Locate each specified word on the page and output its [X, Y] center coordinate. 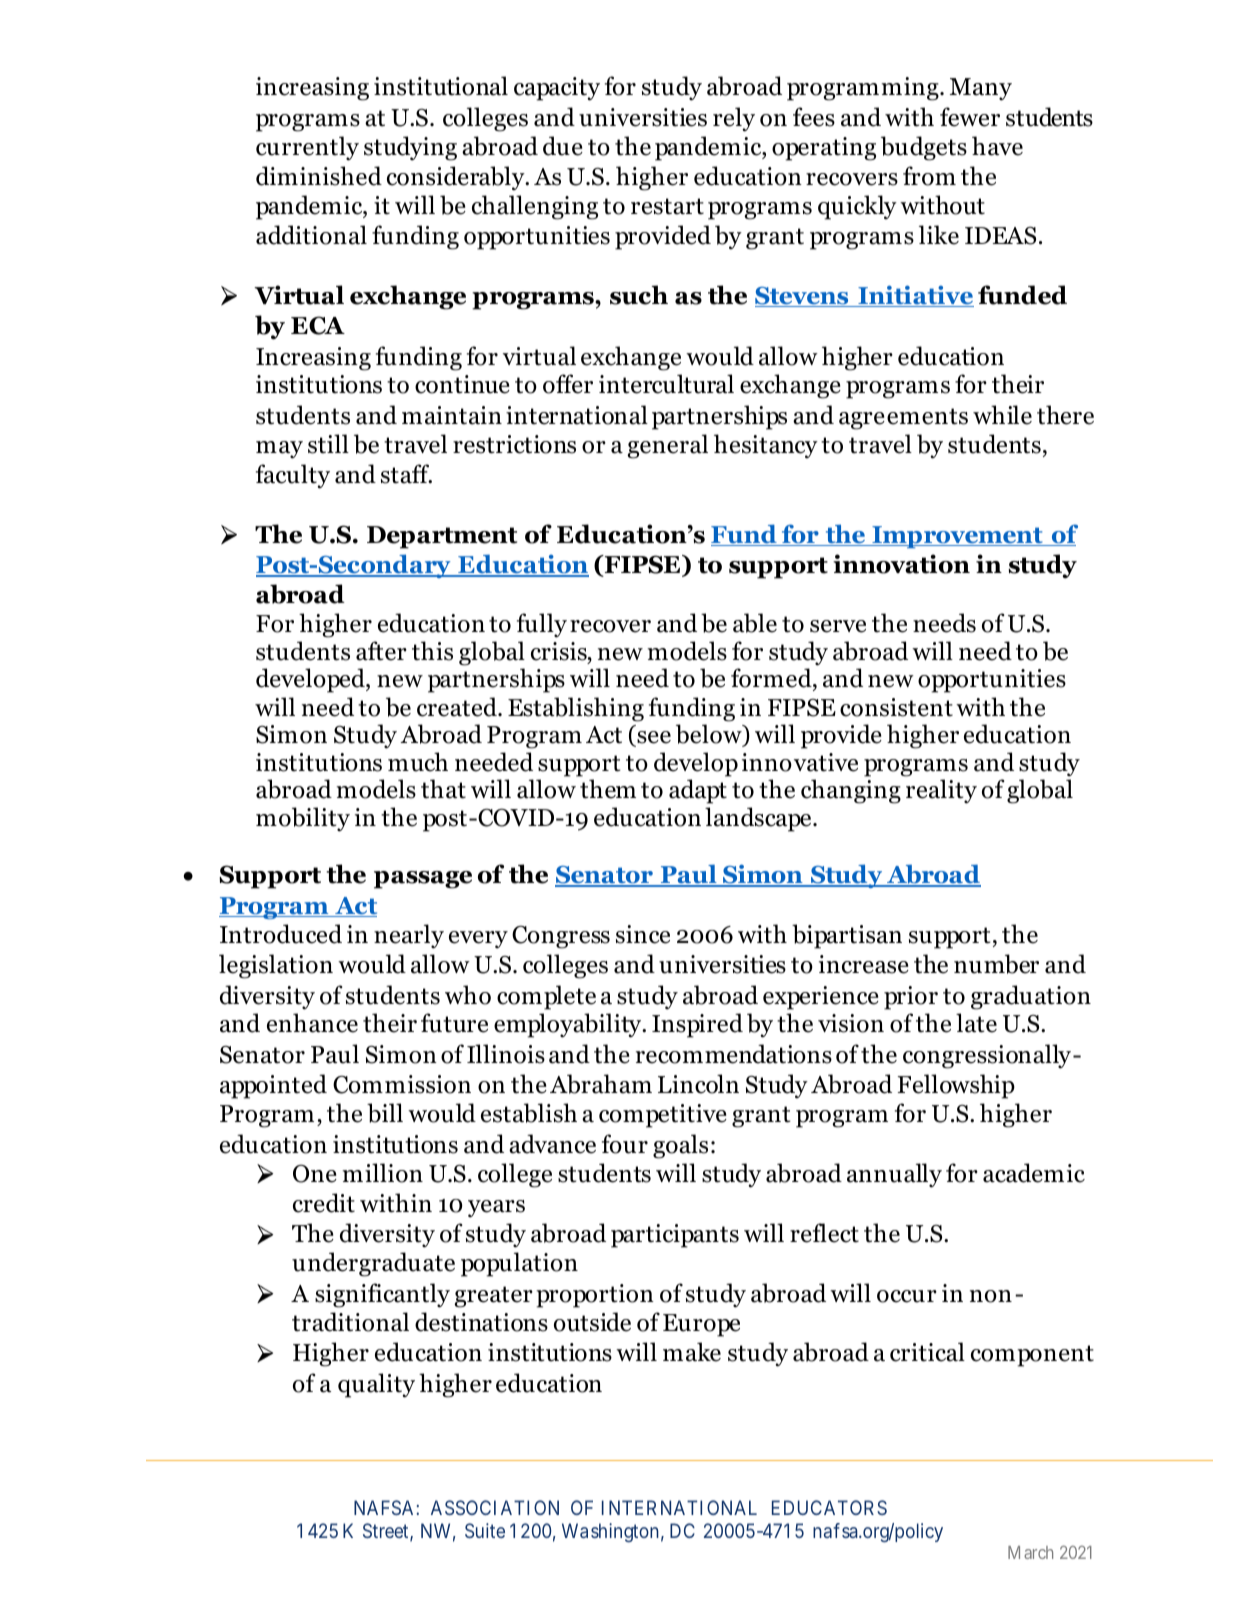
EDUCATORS [829, 1507]
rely [734, 119]
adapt [698, 791]
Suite [485, 1530]
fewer [970, 117]
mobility [303, 819]
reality [941, 791]
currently [307, 148]
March [1030, 1552]
